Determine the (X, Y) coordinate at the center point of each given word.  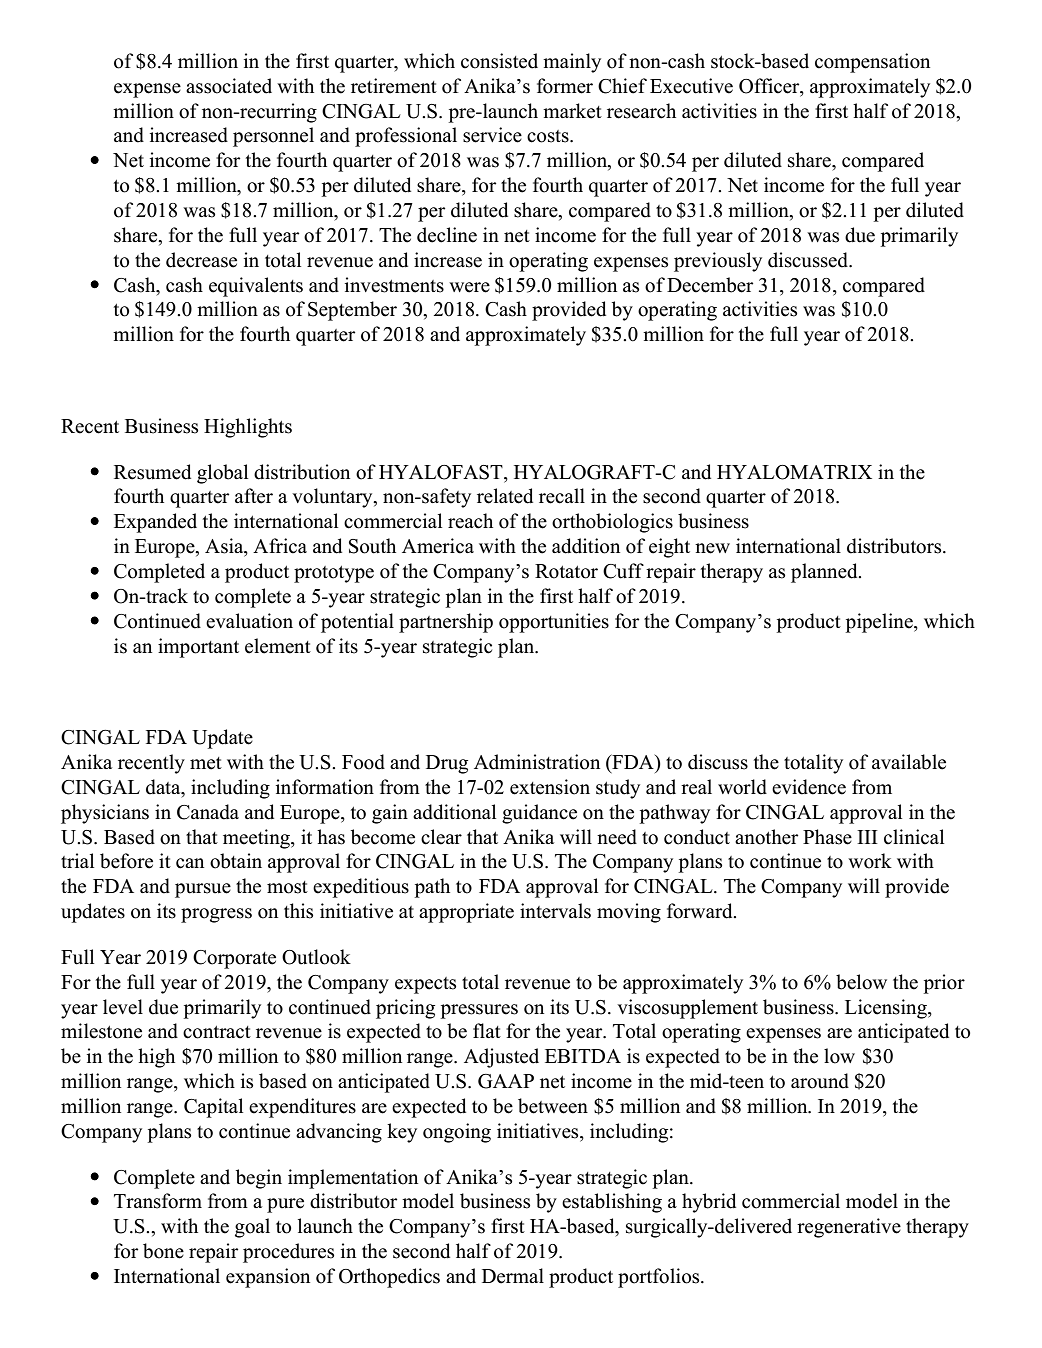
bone (163, 1251)
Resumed (152, 472)
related (505, 496)
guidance (539, 814)
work (870, 861)
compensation (872, 63)
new (712, 548)
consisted (499, 61)
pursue (203, 890)
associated (229, 86)
